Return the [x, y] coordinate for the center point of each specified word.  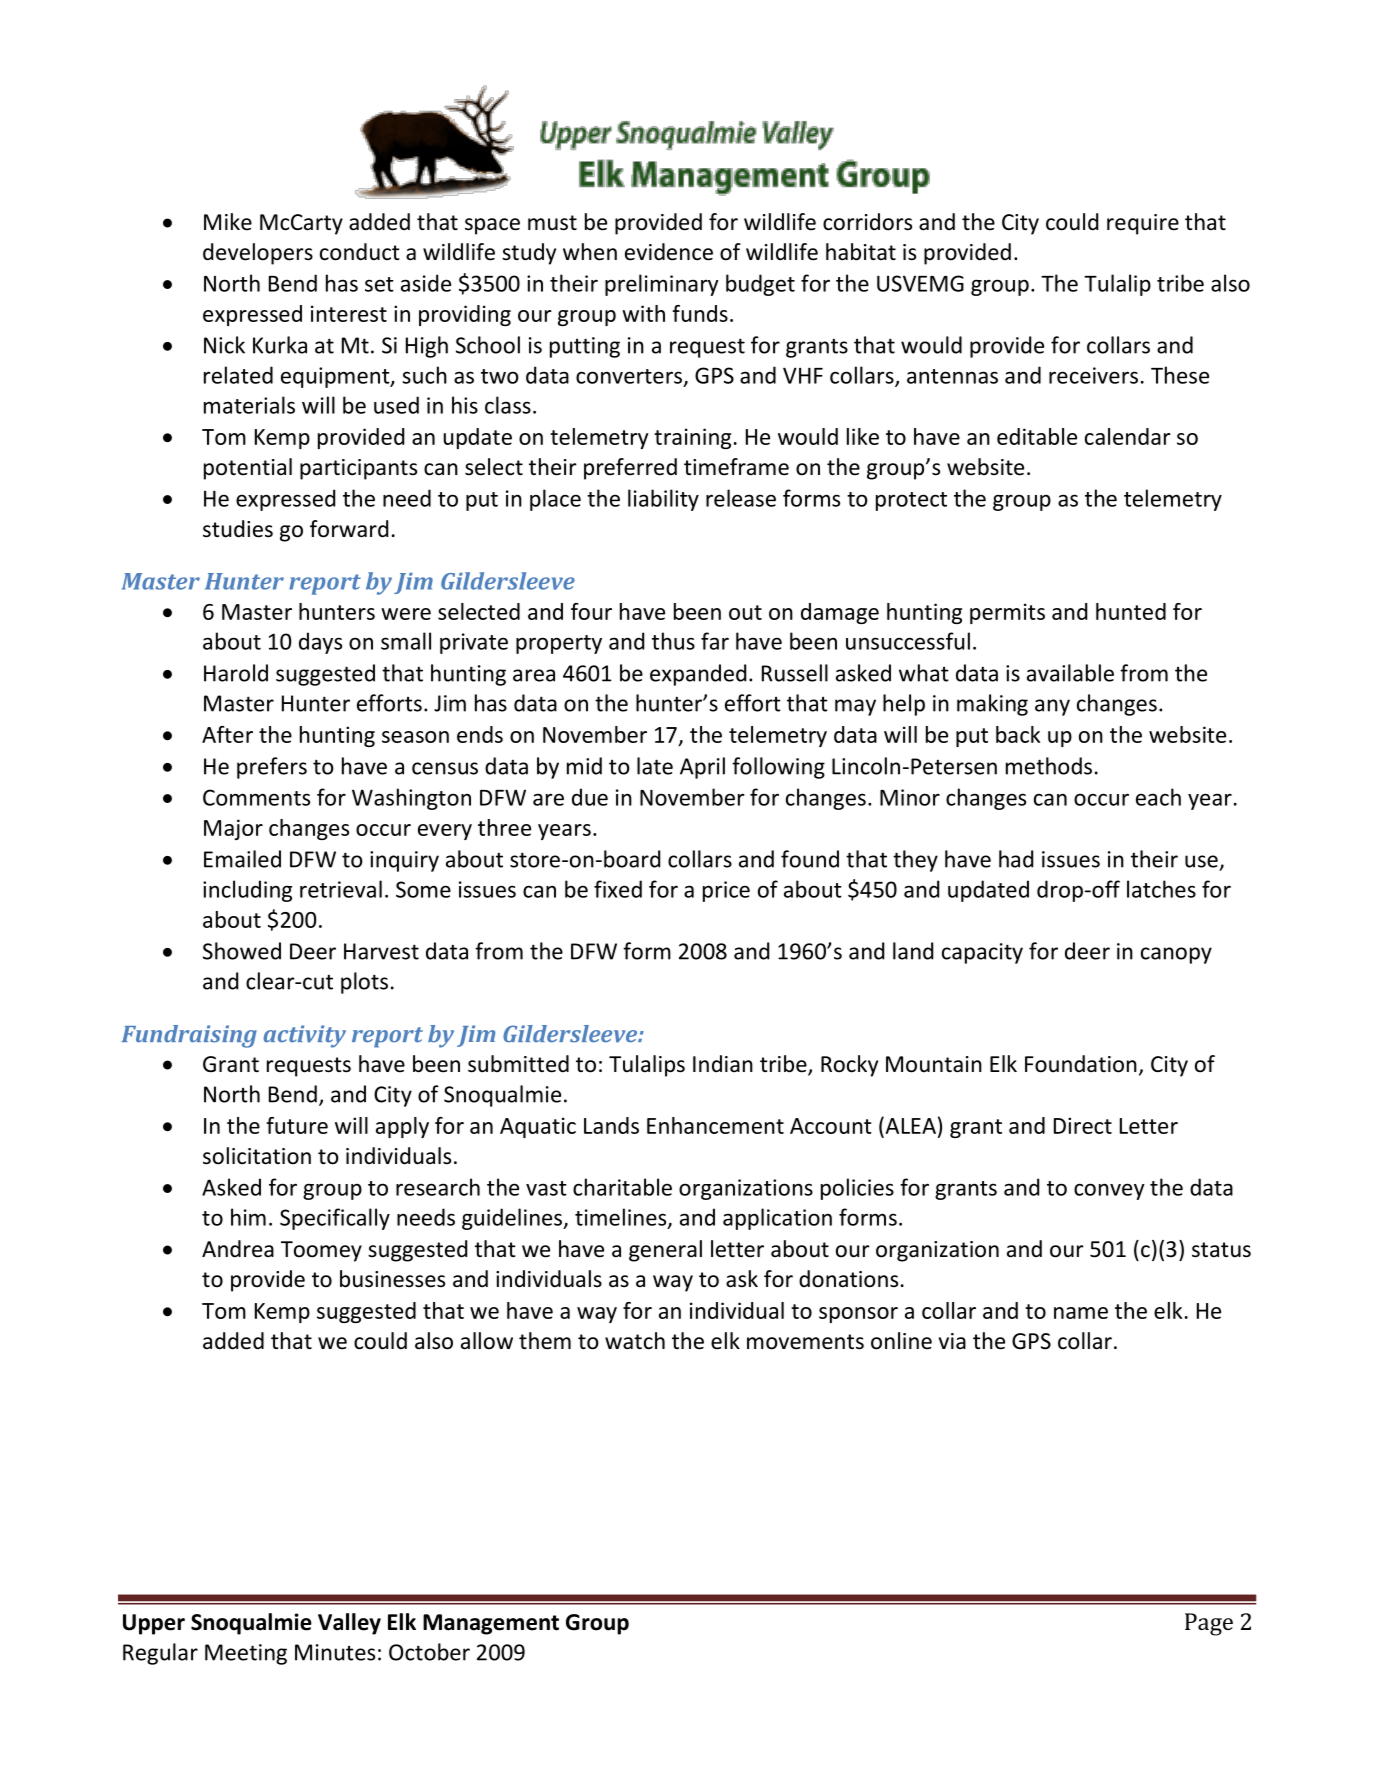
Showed [242, 951]
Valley [349, 1624]
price [726, 891]
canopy [1176, 955]
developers [258, 254]
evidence [669, 252]
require [1143, 224]
